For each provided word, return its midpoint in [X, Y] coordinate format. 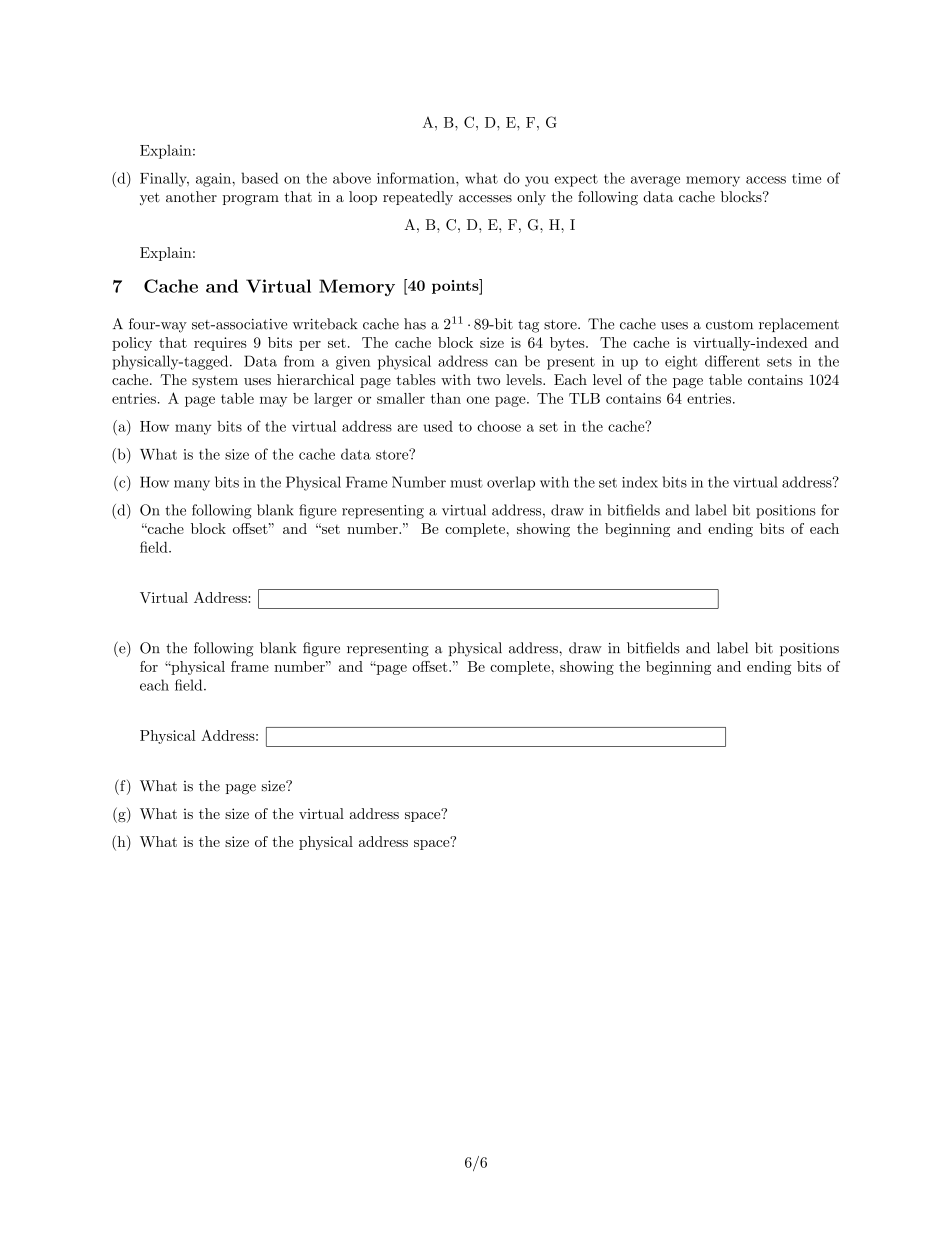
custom [729, 325]
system [215, 382]
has [415, 324]
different [732, 361]
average [655, 181]
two [488, 380]
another [191, 197]
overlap [511, 483]
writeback [325, 324]
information [417, 178]
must [467, 483]
